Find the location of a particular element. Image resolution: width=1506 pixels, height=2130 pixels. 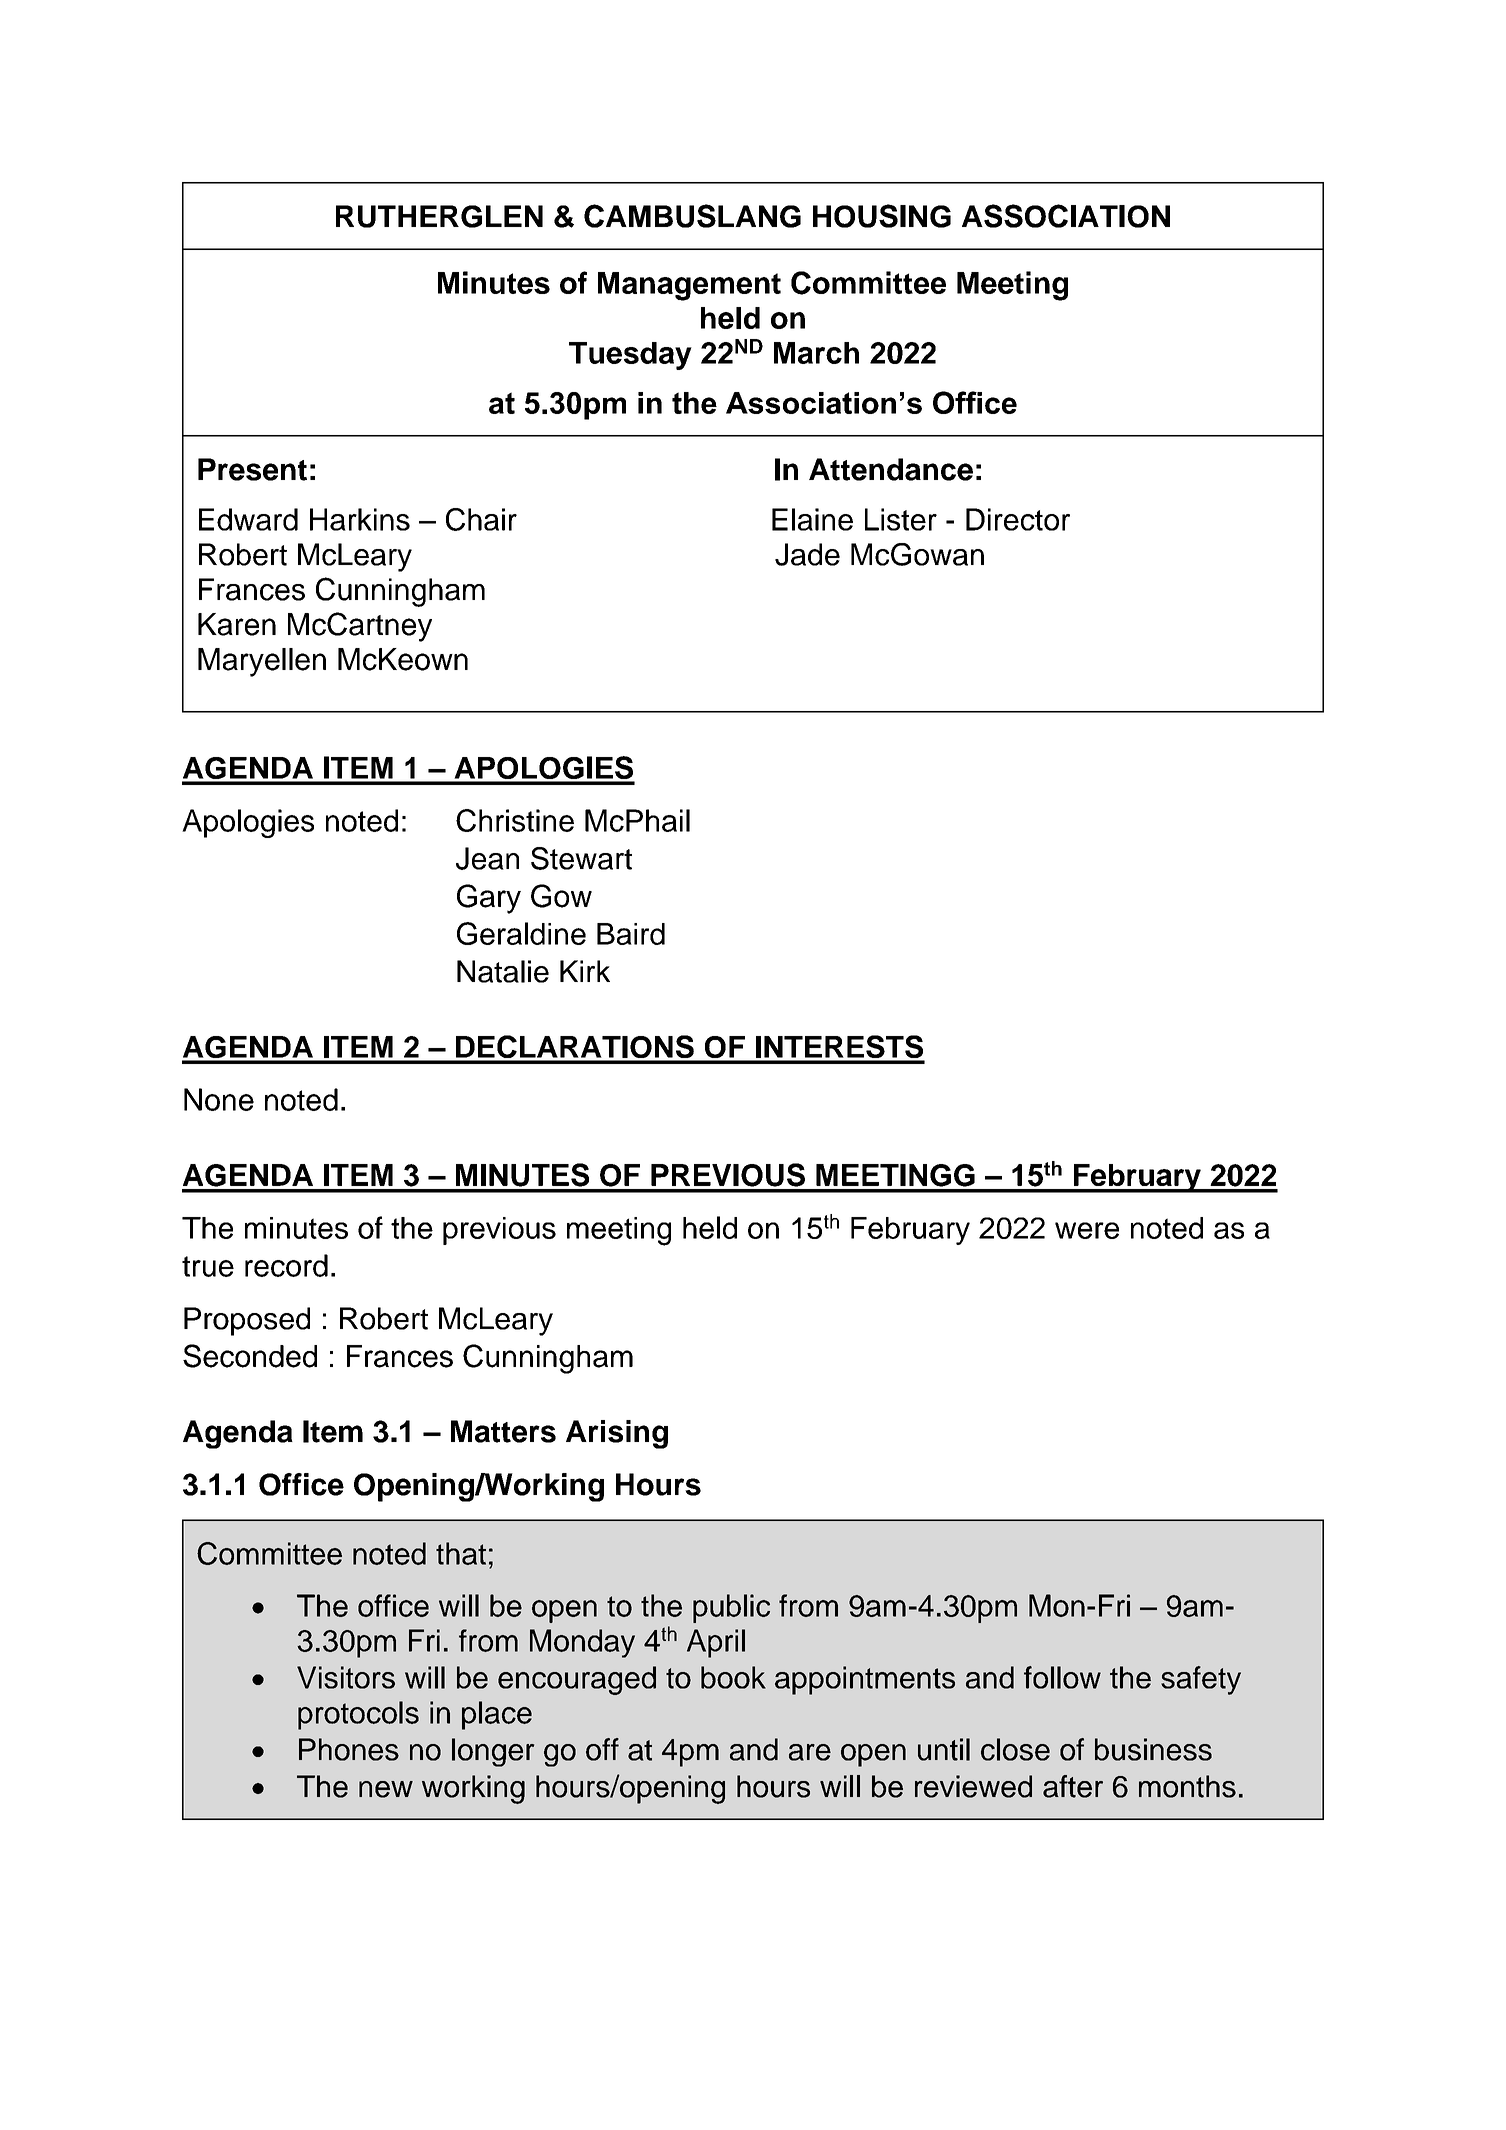

were is located at coordinates (1087, 1230).
